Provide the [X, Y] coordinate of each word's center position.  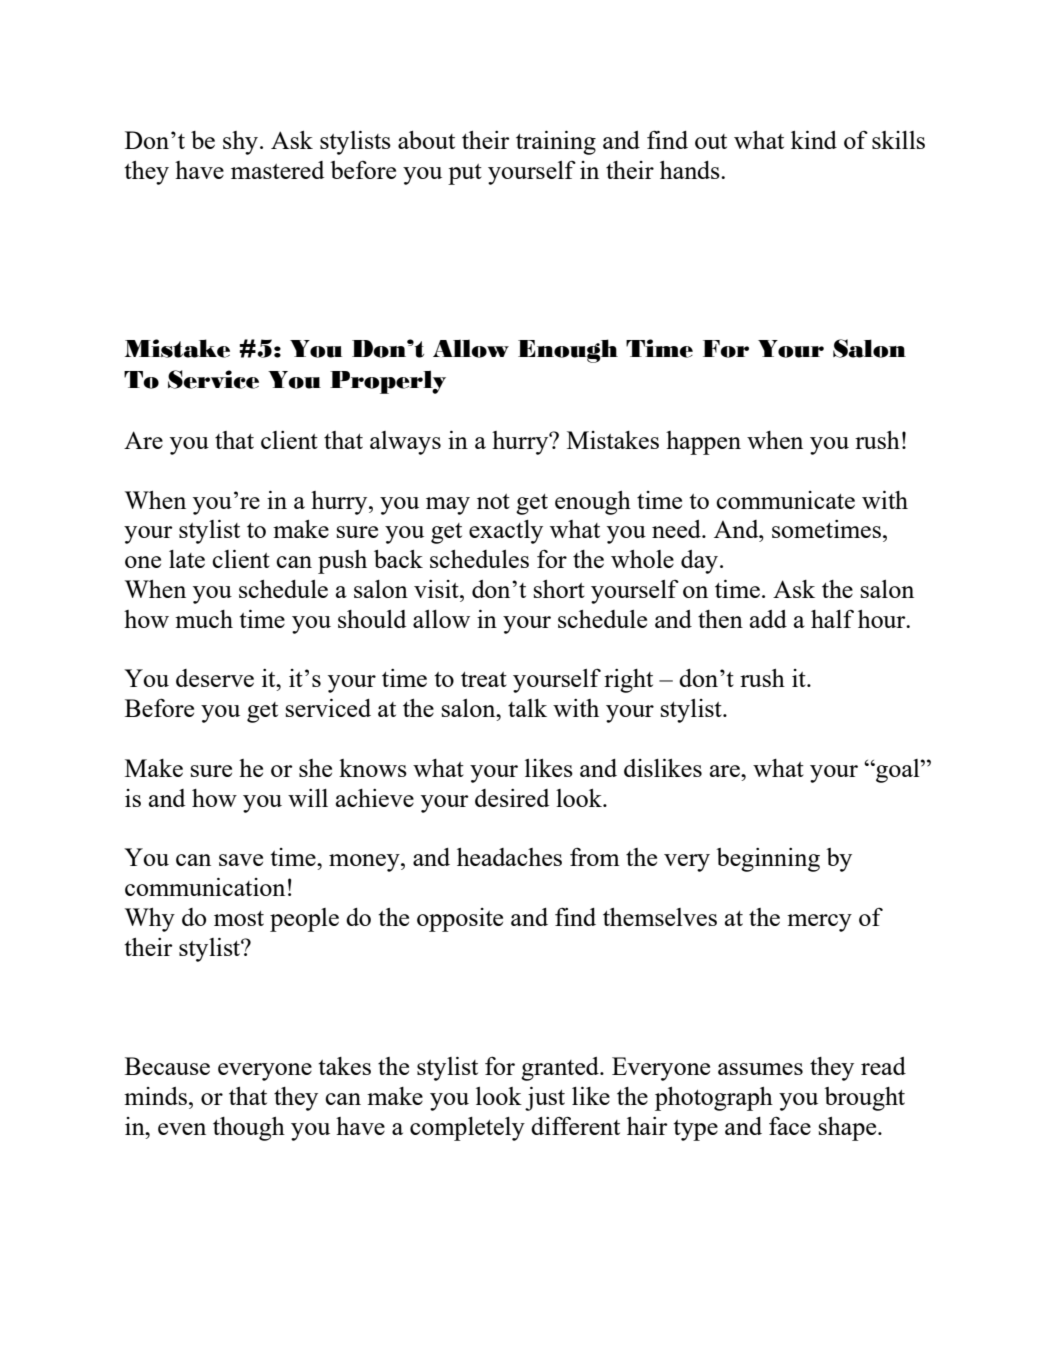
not [493, 501]
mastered [277, 170]
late [187, 559]
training [556, 143]
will [308, 798]
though [249, 1129]
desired [512, 798]
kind [814, 140]
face [790, 1125]
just [545, 1099]
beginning [768, 860]
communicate [785, 500]
